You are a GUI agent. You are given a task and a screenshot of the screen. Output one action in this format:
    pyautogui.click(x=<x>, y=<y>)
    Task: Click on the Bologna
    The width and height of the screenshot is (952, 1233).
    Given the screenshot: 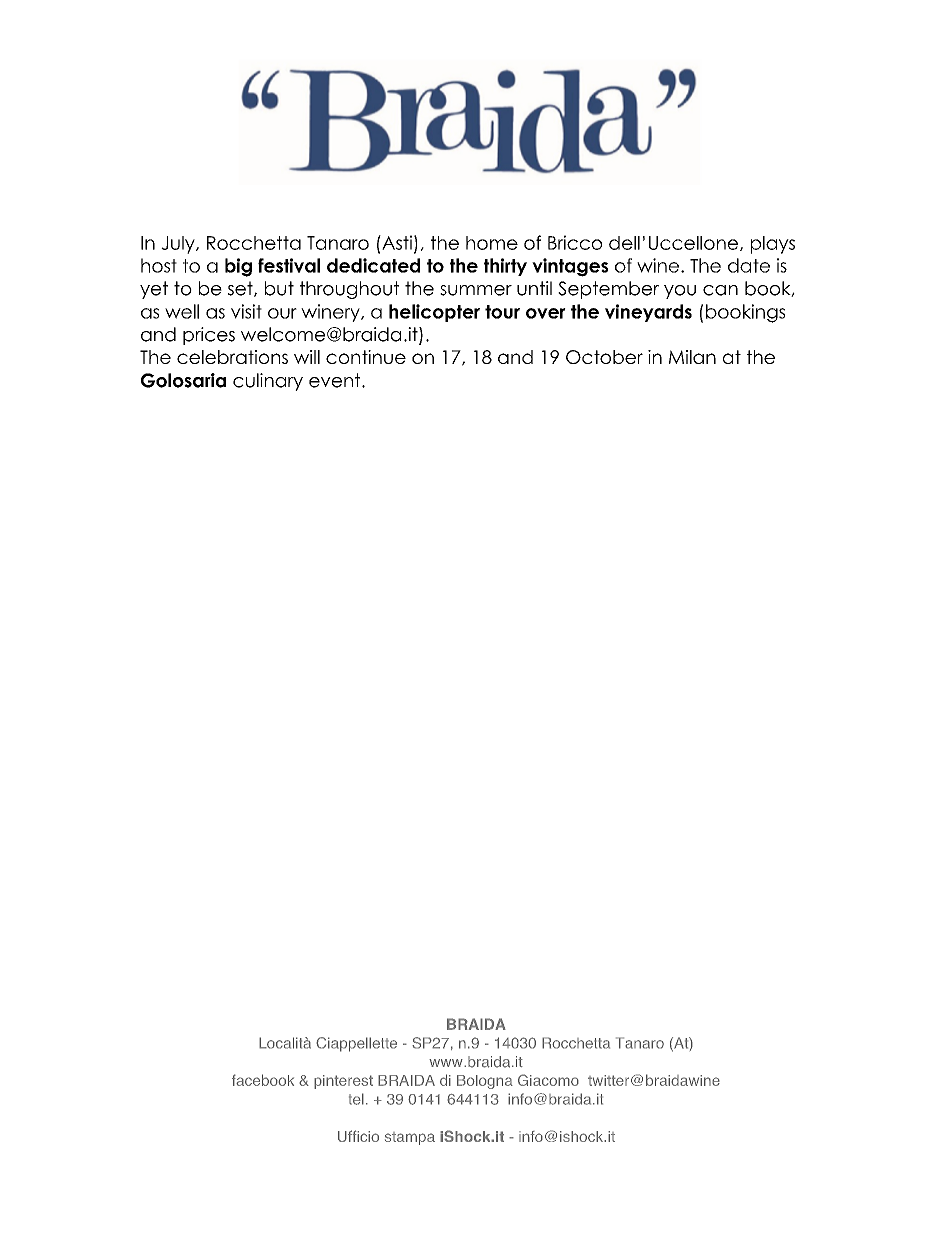 What is the action you would take?
    pyautogui.click(x=485, y=1082)
